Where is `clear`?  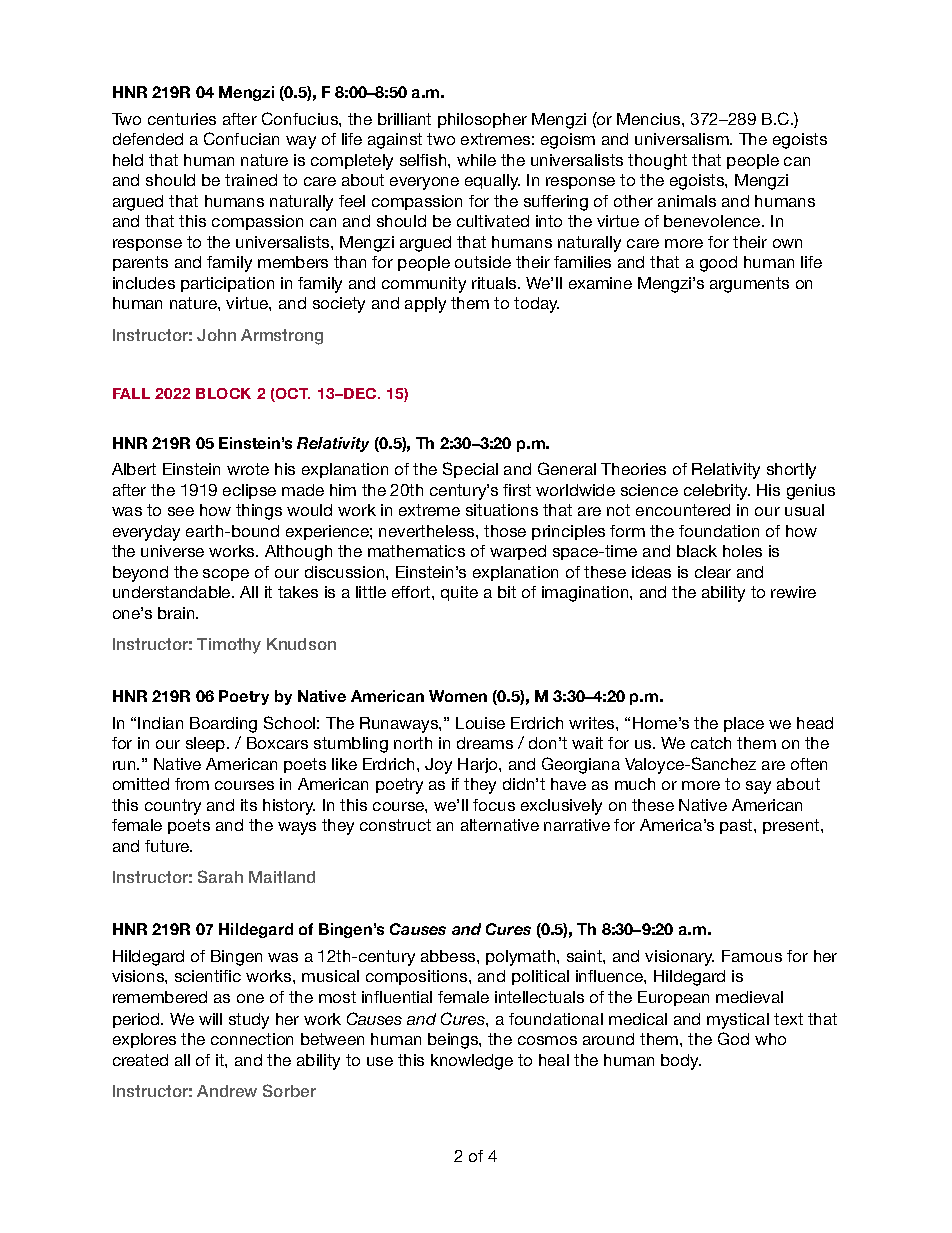 clear is located at coordinates (713, 572).
